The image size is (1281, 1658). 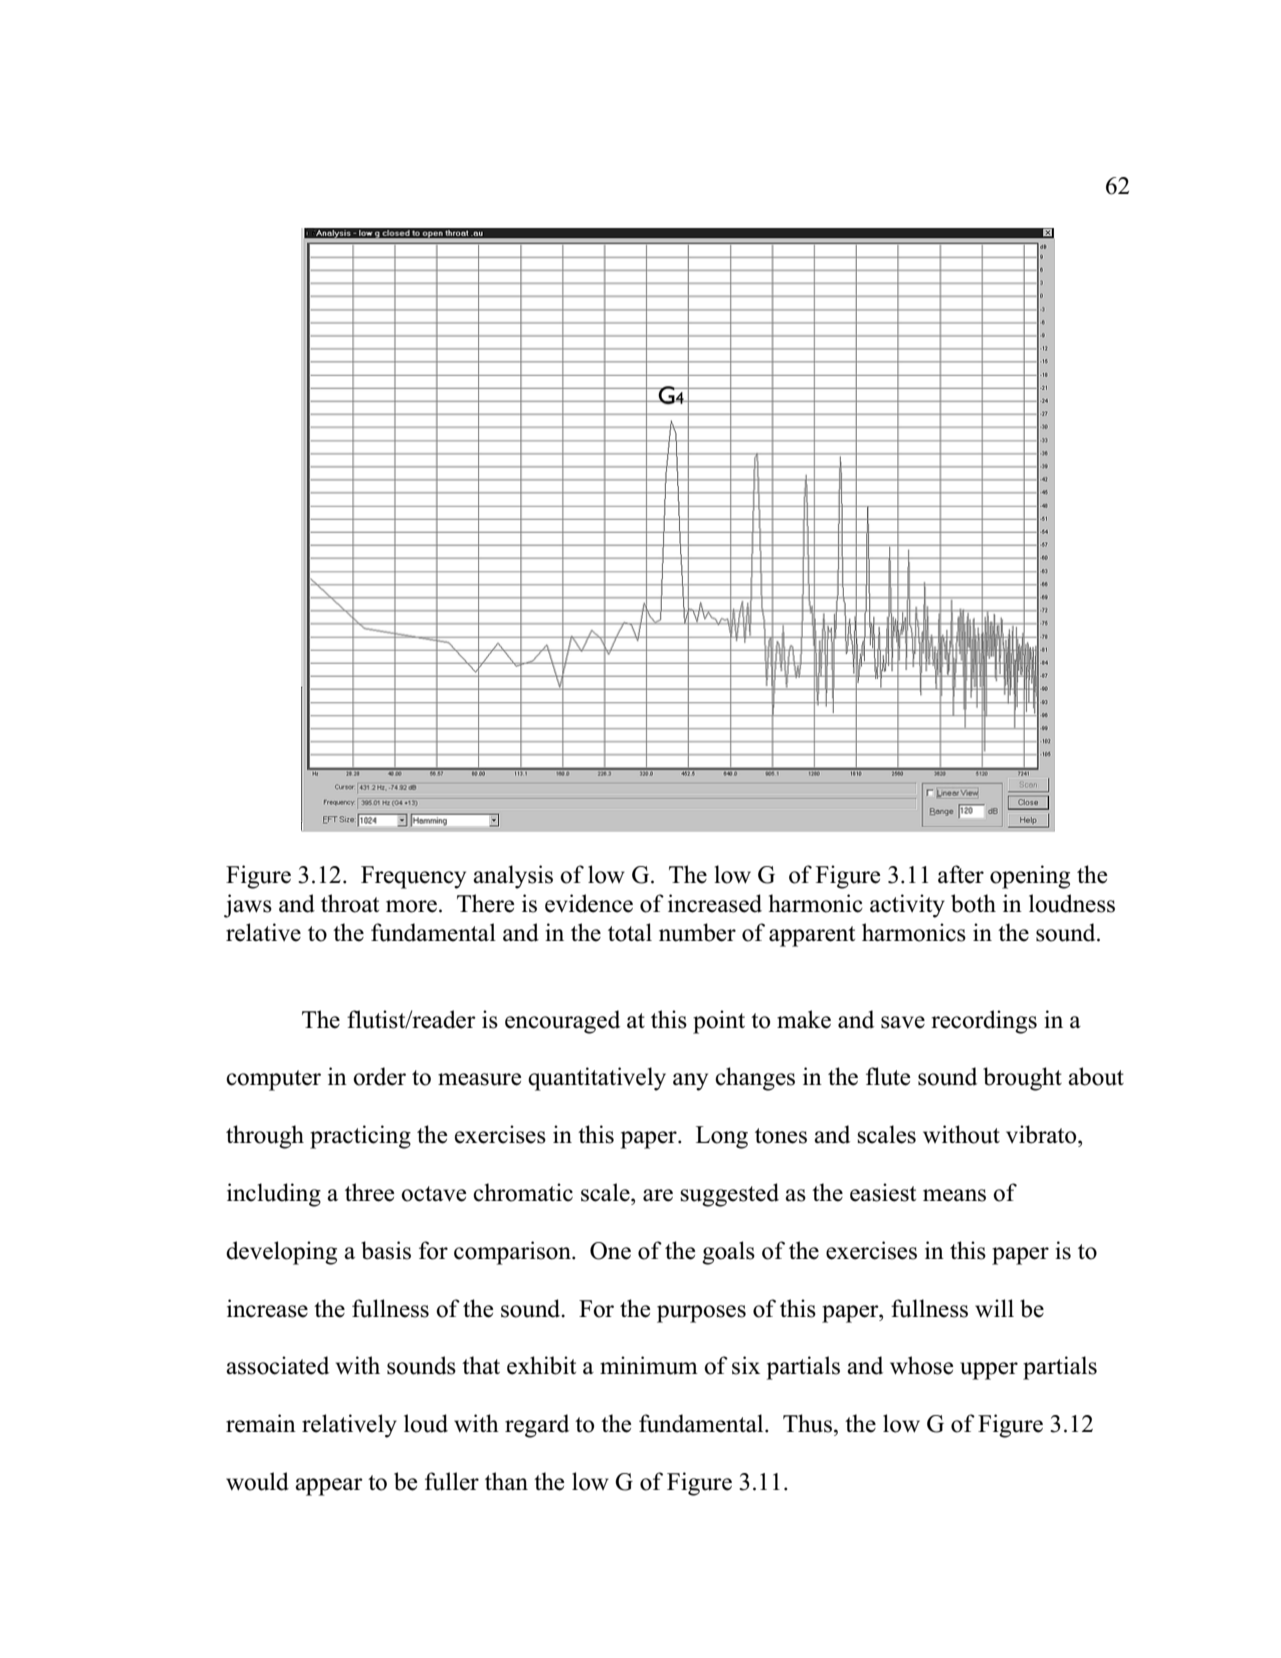 What do you see at coordinates (954, 1195) in the screenshot?
I see `means` at bounding box center [954, 1195].
